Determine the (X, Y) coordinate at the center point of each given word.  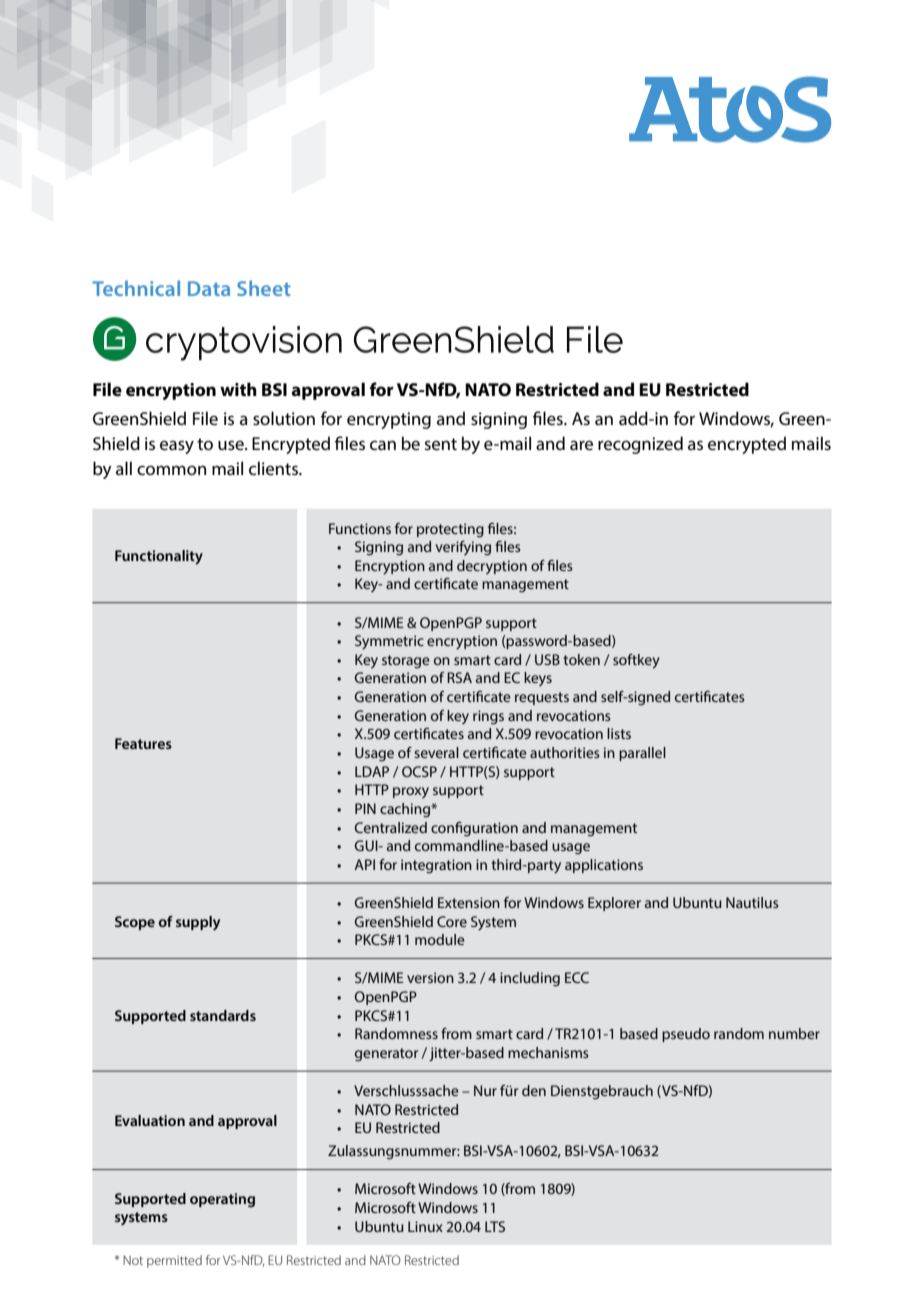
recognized (640, 445)
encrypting (389, 420)
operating (222, 1200)
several (436, 752)
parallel (642, 754)
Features (143, 743)
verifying (463, 548)
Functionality (159, 557)
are (581, 445)
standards (223, 1015)
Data (209, 288)
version (430, 977)
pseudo (686, 1035)
